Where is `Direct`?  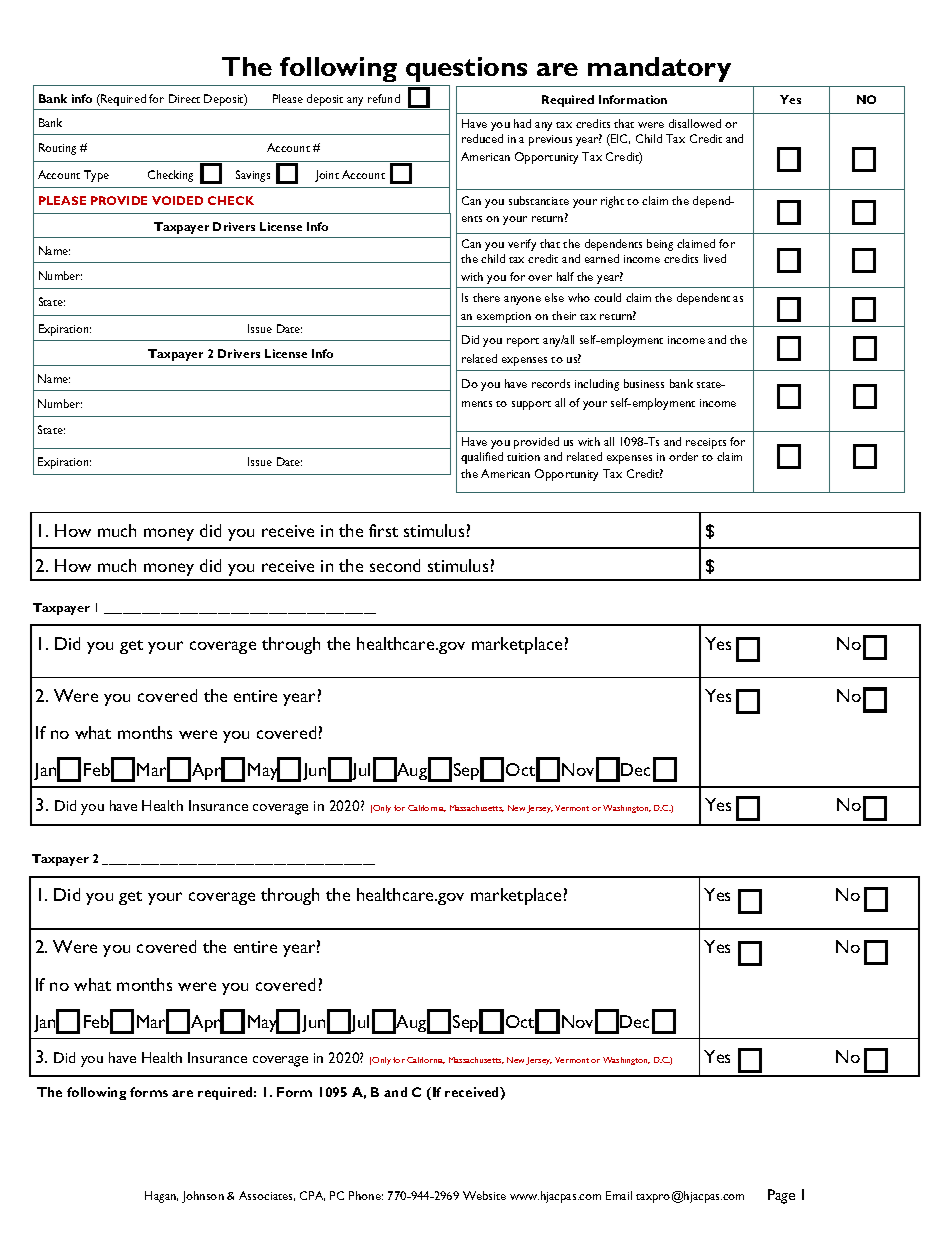
Direct is located at coordinates (184, 98).
